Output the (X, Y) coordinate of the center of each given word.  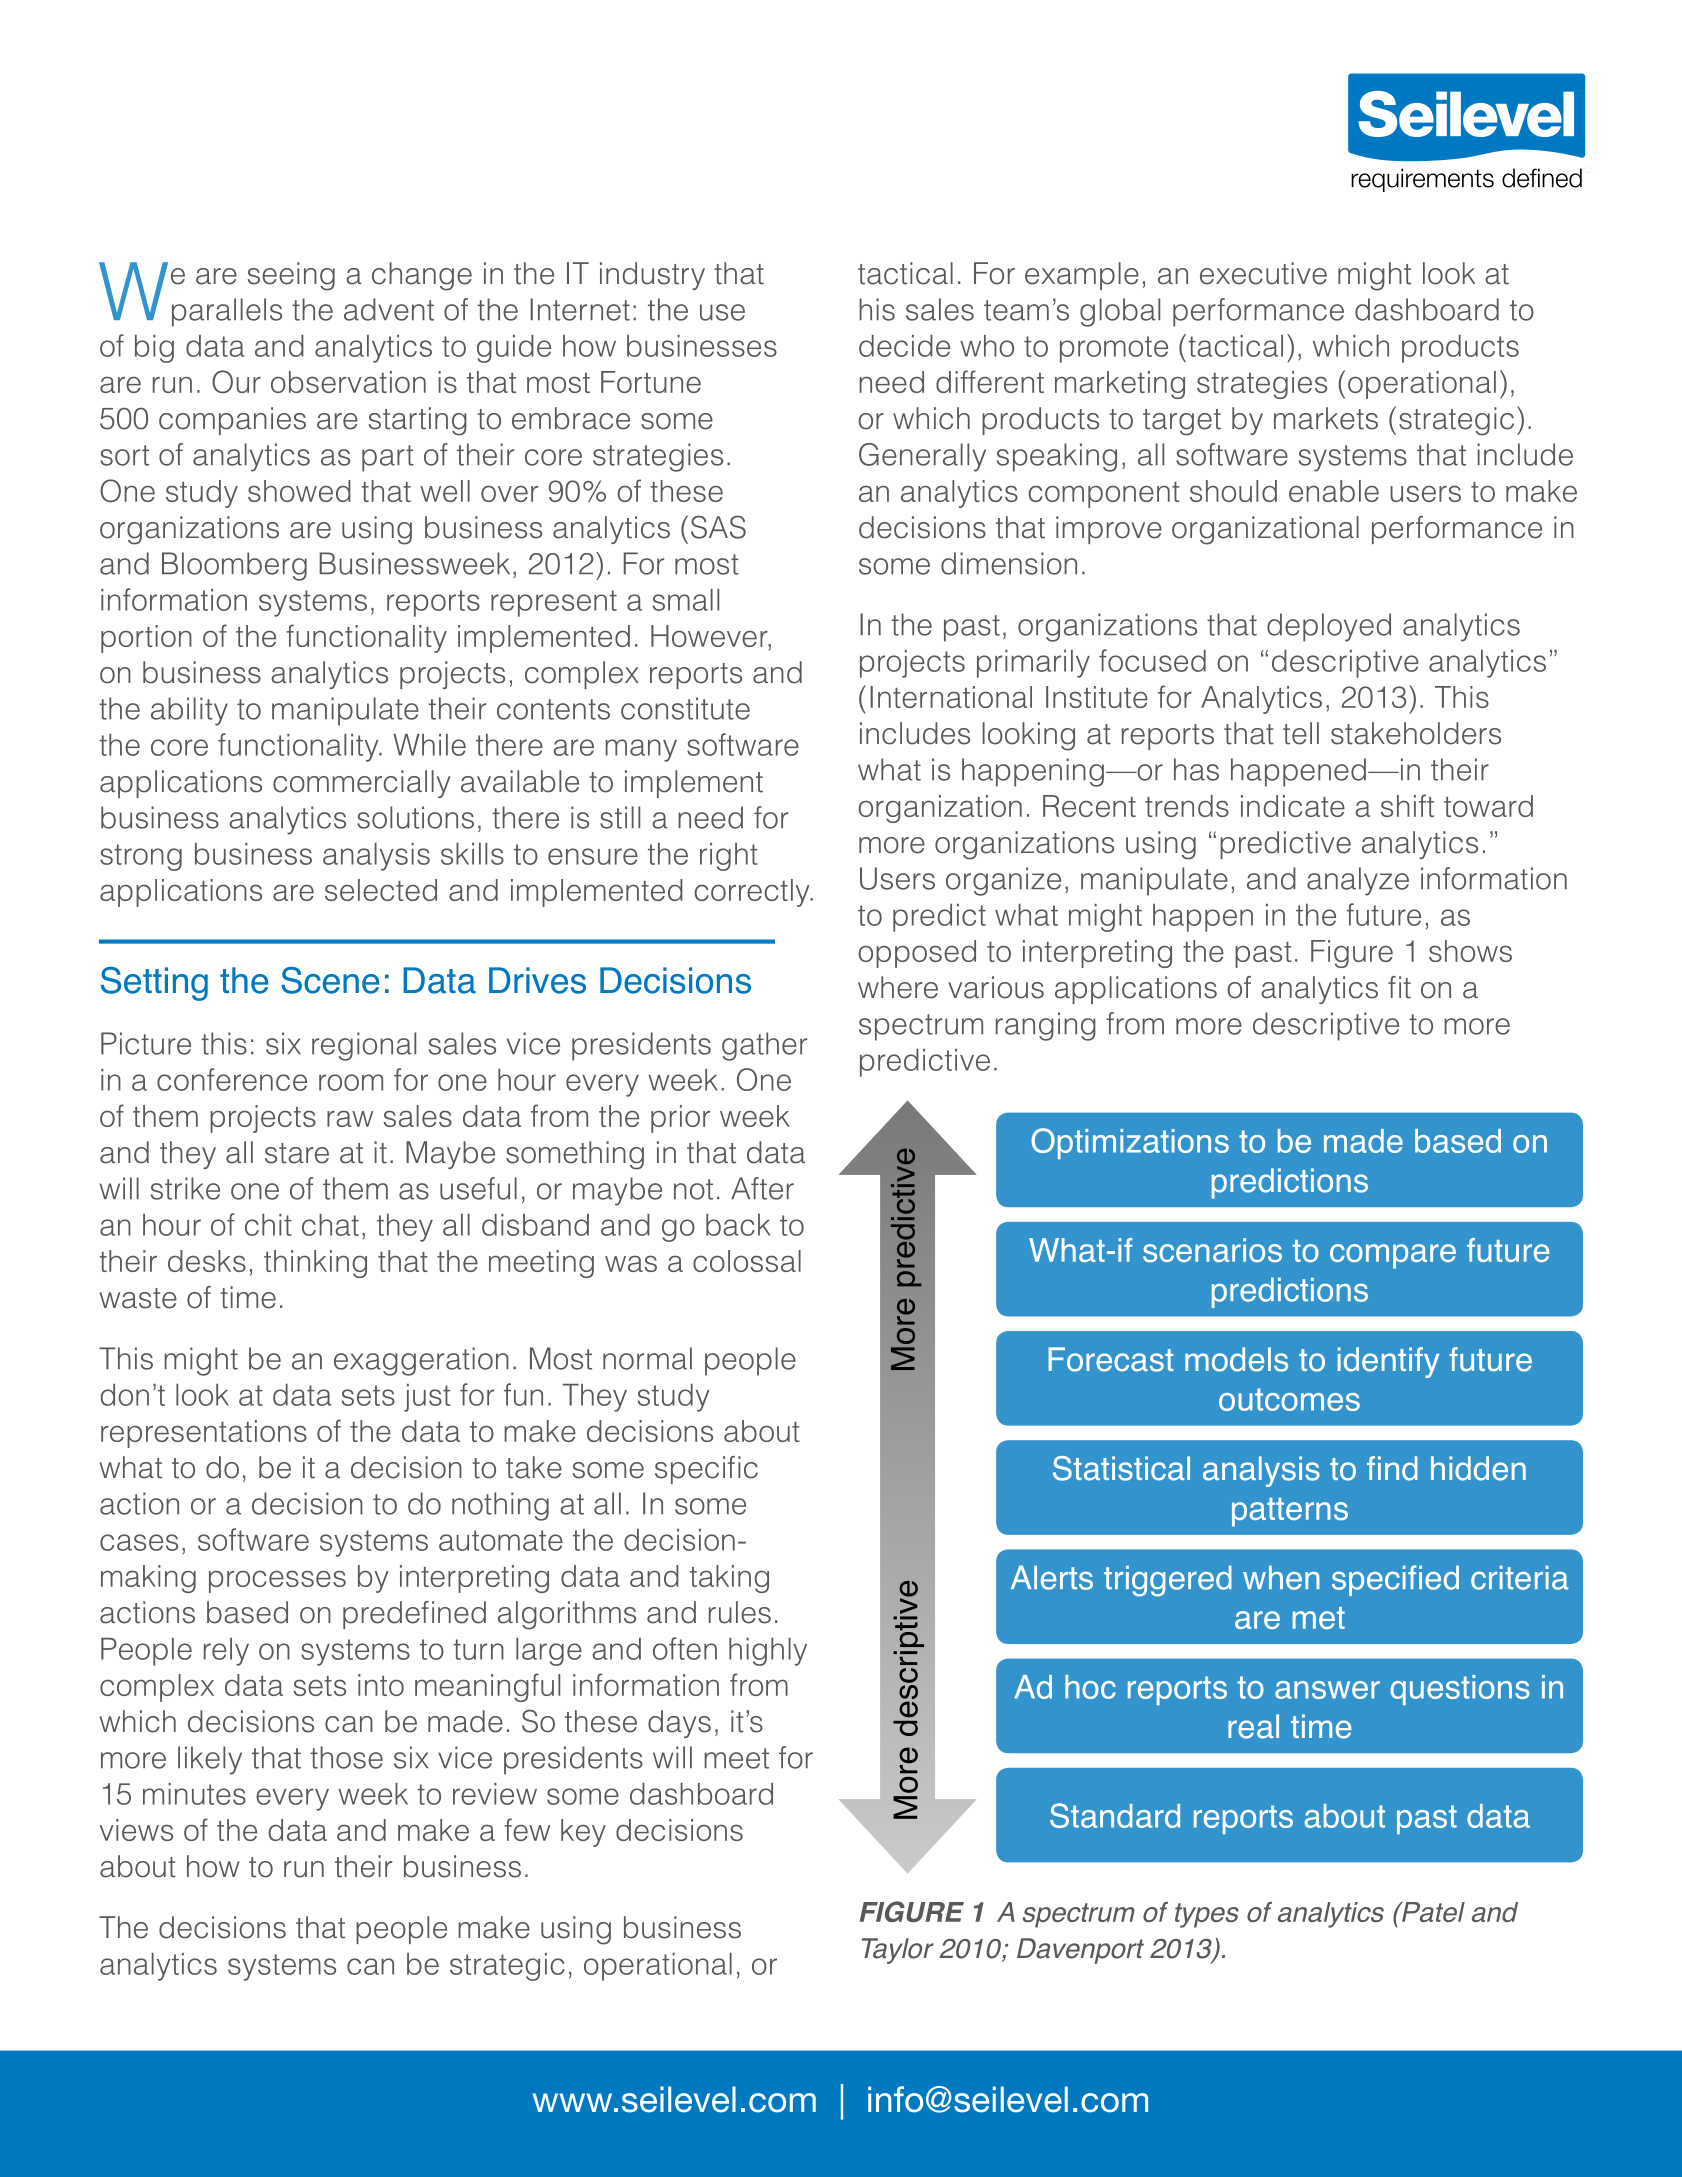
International (951, 697)
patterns (1290, 1512)
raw (350, 1118)
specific (706, 1470)
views (136, 1830)
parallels (227, 312)
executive (1263, 273)
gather (764, 1046)
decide (904, 346)
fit (1399, 987)
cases (139, 1542)
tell (1301, 733)
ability (189, 711)
